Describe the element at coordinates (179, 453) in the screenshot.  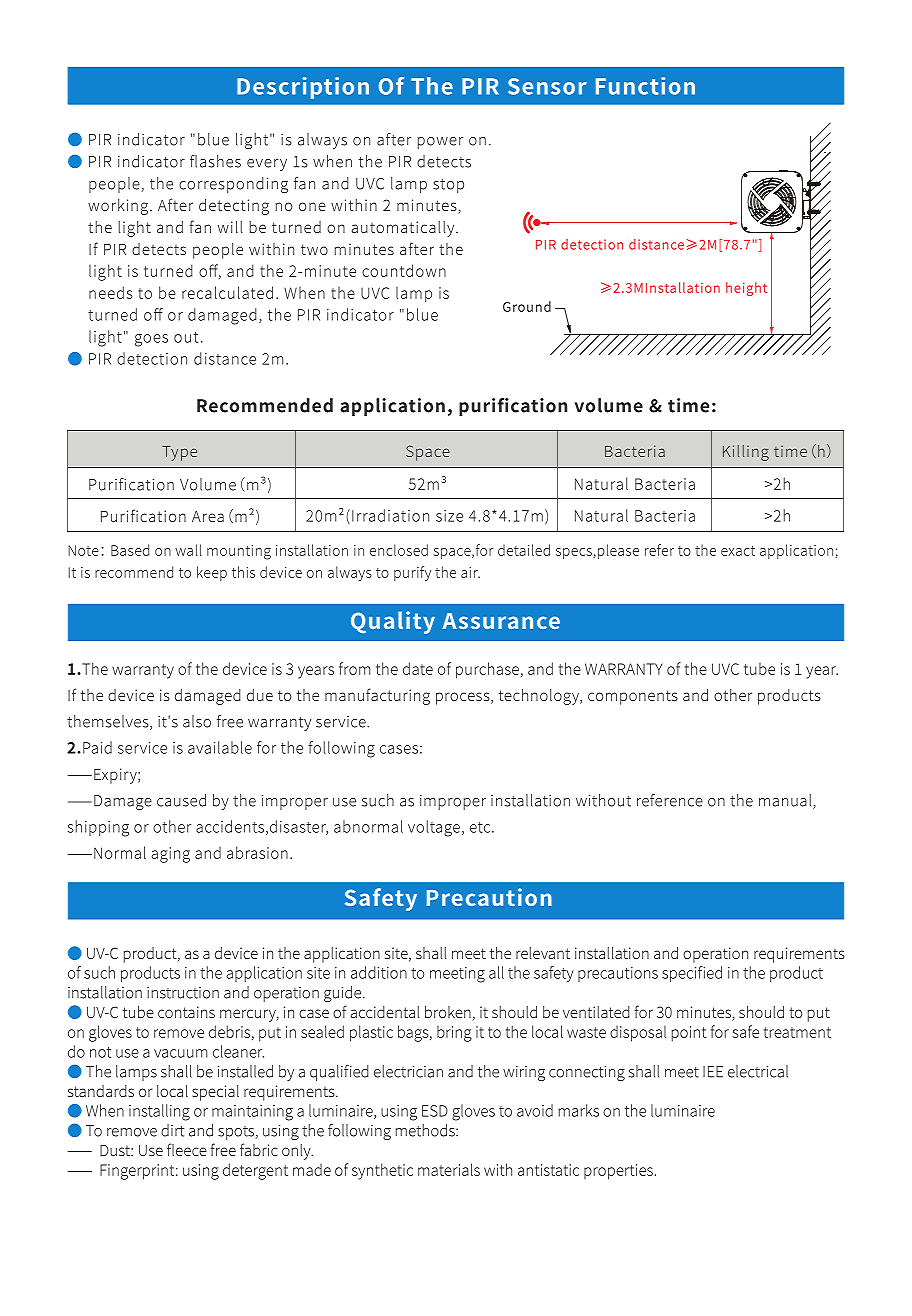
I see `Type` at that location.
